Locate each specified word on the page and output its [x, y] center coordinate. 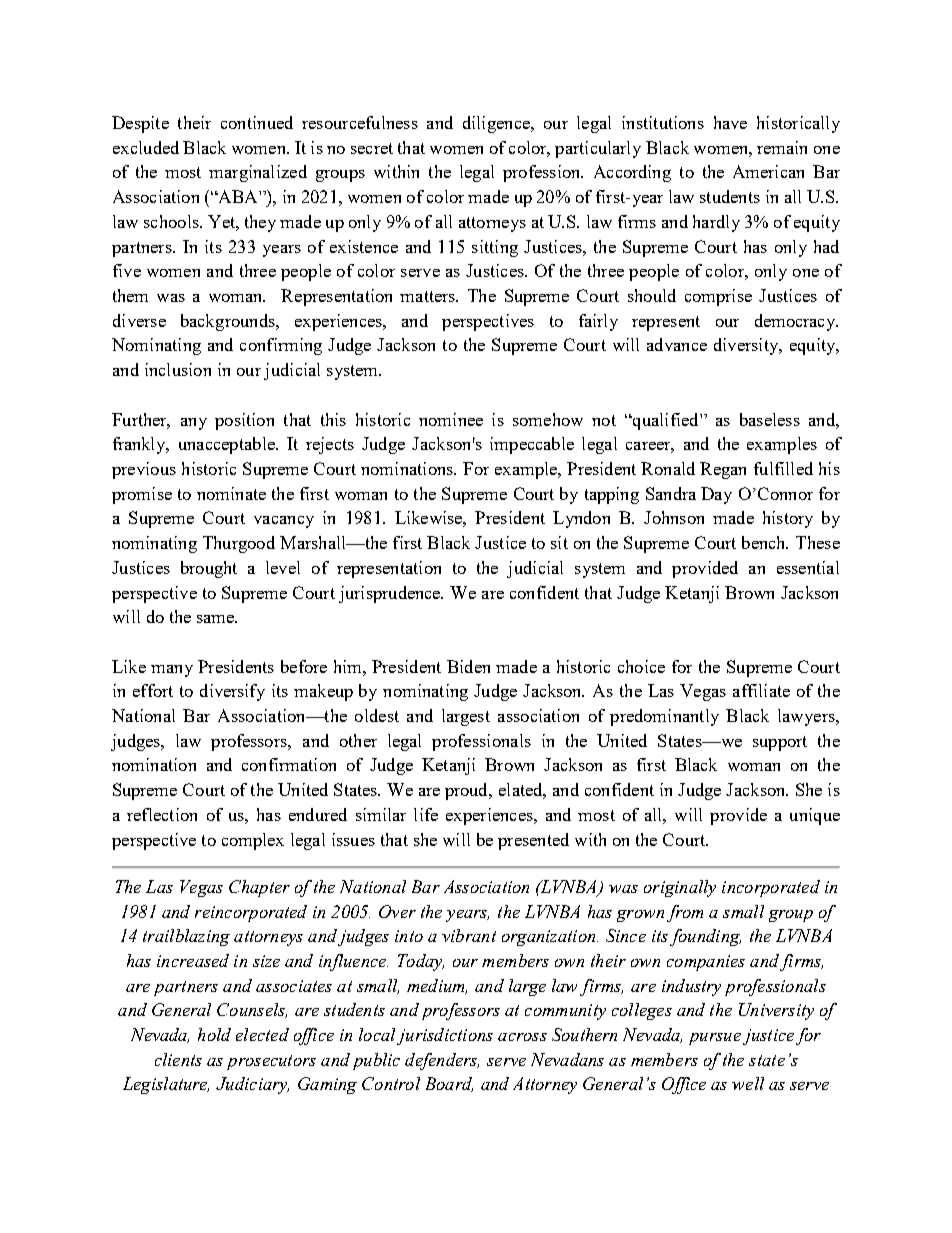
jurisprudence [391, 594]
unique [815, 816]
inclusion [178, 369]
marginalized [258, 173]
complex [253, 841]
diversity [747, 346]
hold [214, 1034]
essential [808, 567]
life [426, 814]
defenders [442, 1061]
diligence [497, 124]
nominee [451, 419]
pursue [715, 1039]
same [217, 619]
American [768, 171]
